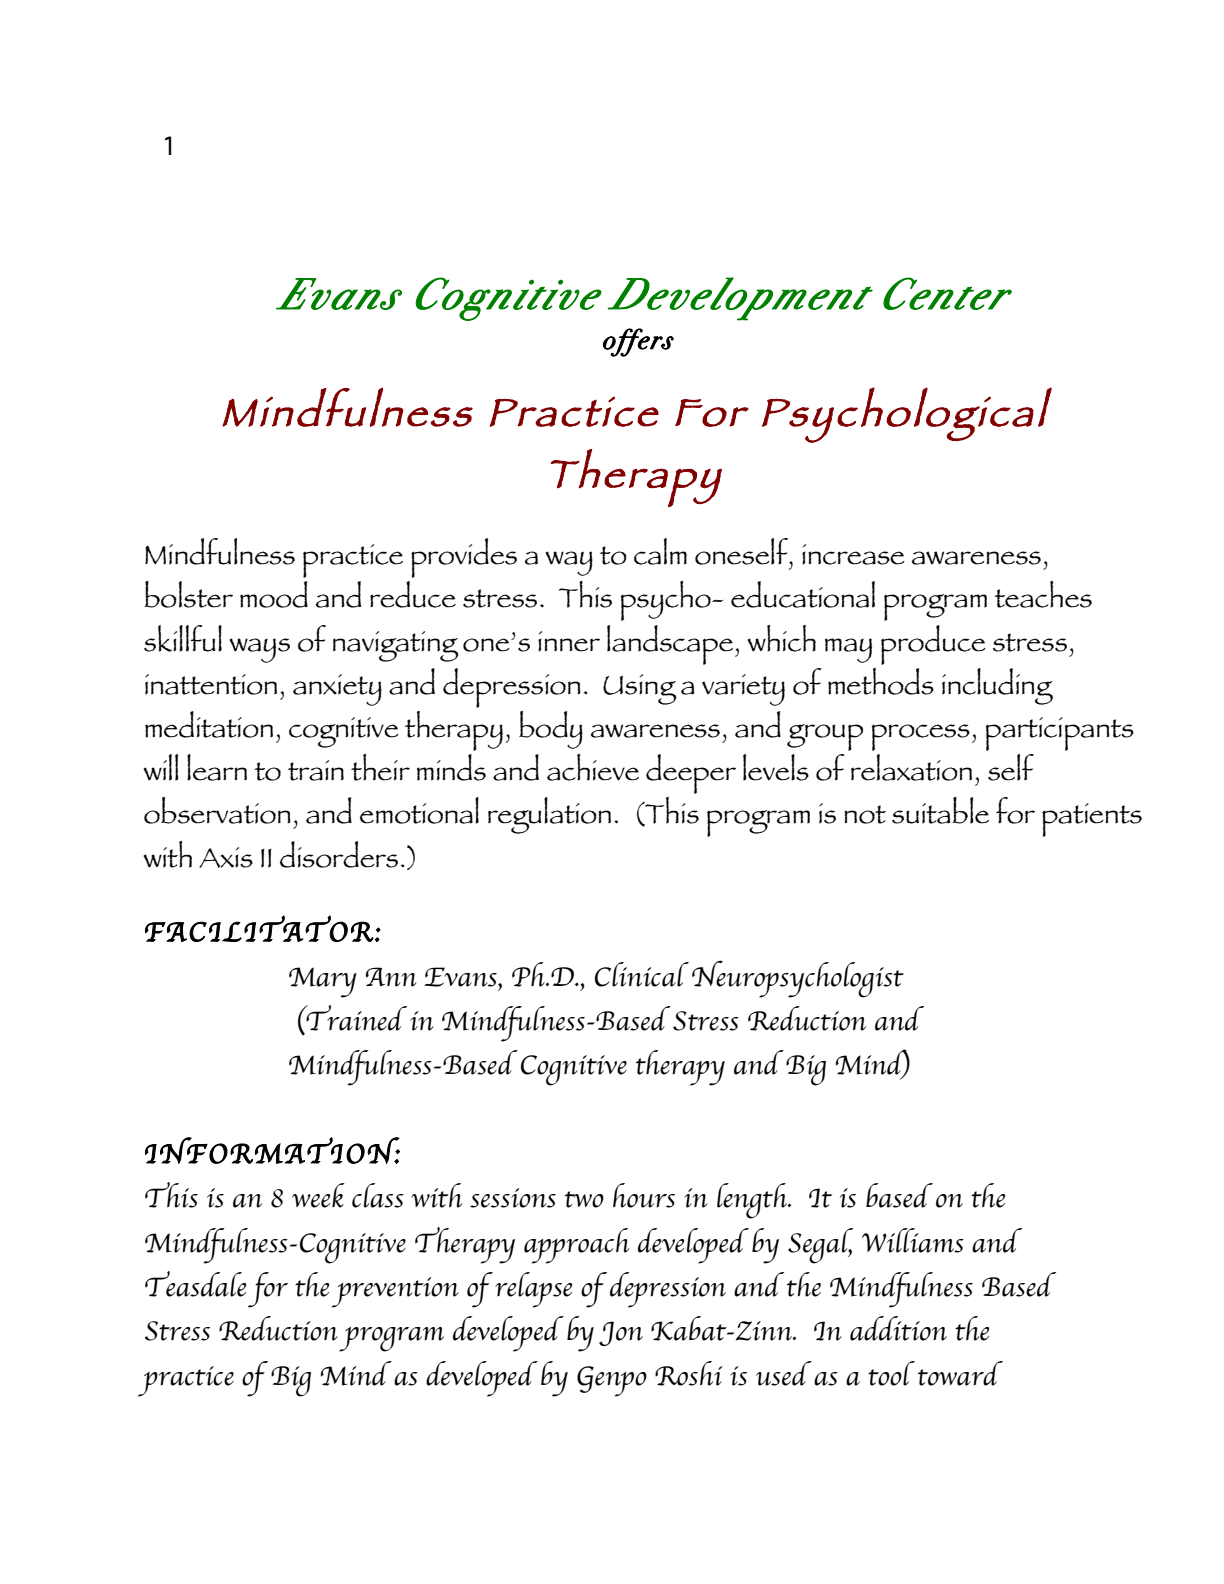 The width and height of the image is (1224, 1584). Describe the element at coordinates (853, 554) in the image. I see `increase` at that location.
